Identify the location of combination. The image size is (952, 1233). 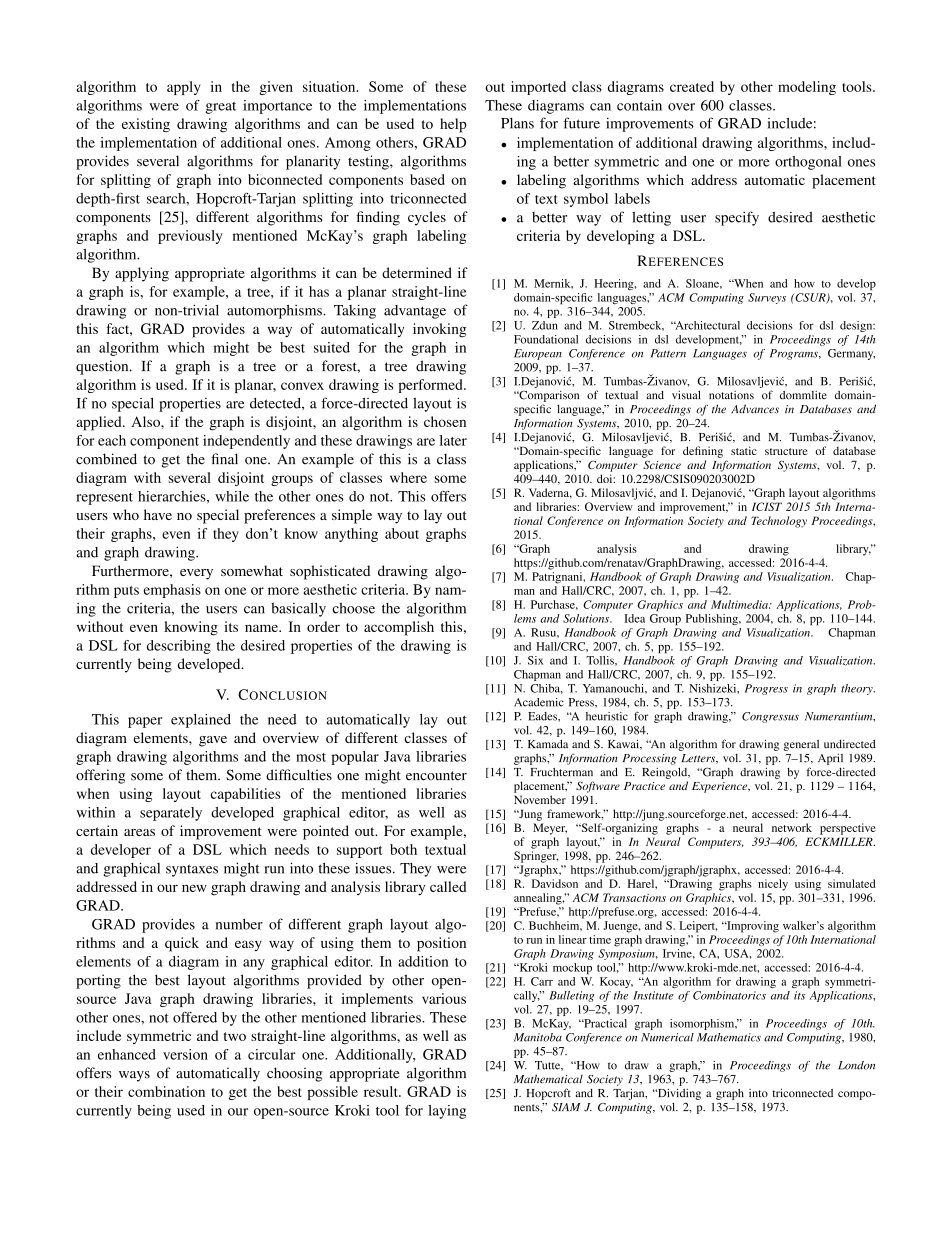
(166, 1091).
